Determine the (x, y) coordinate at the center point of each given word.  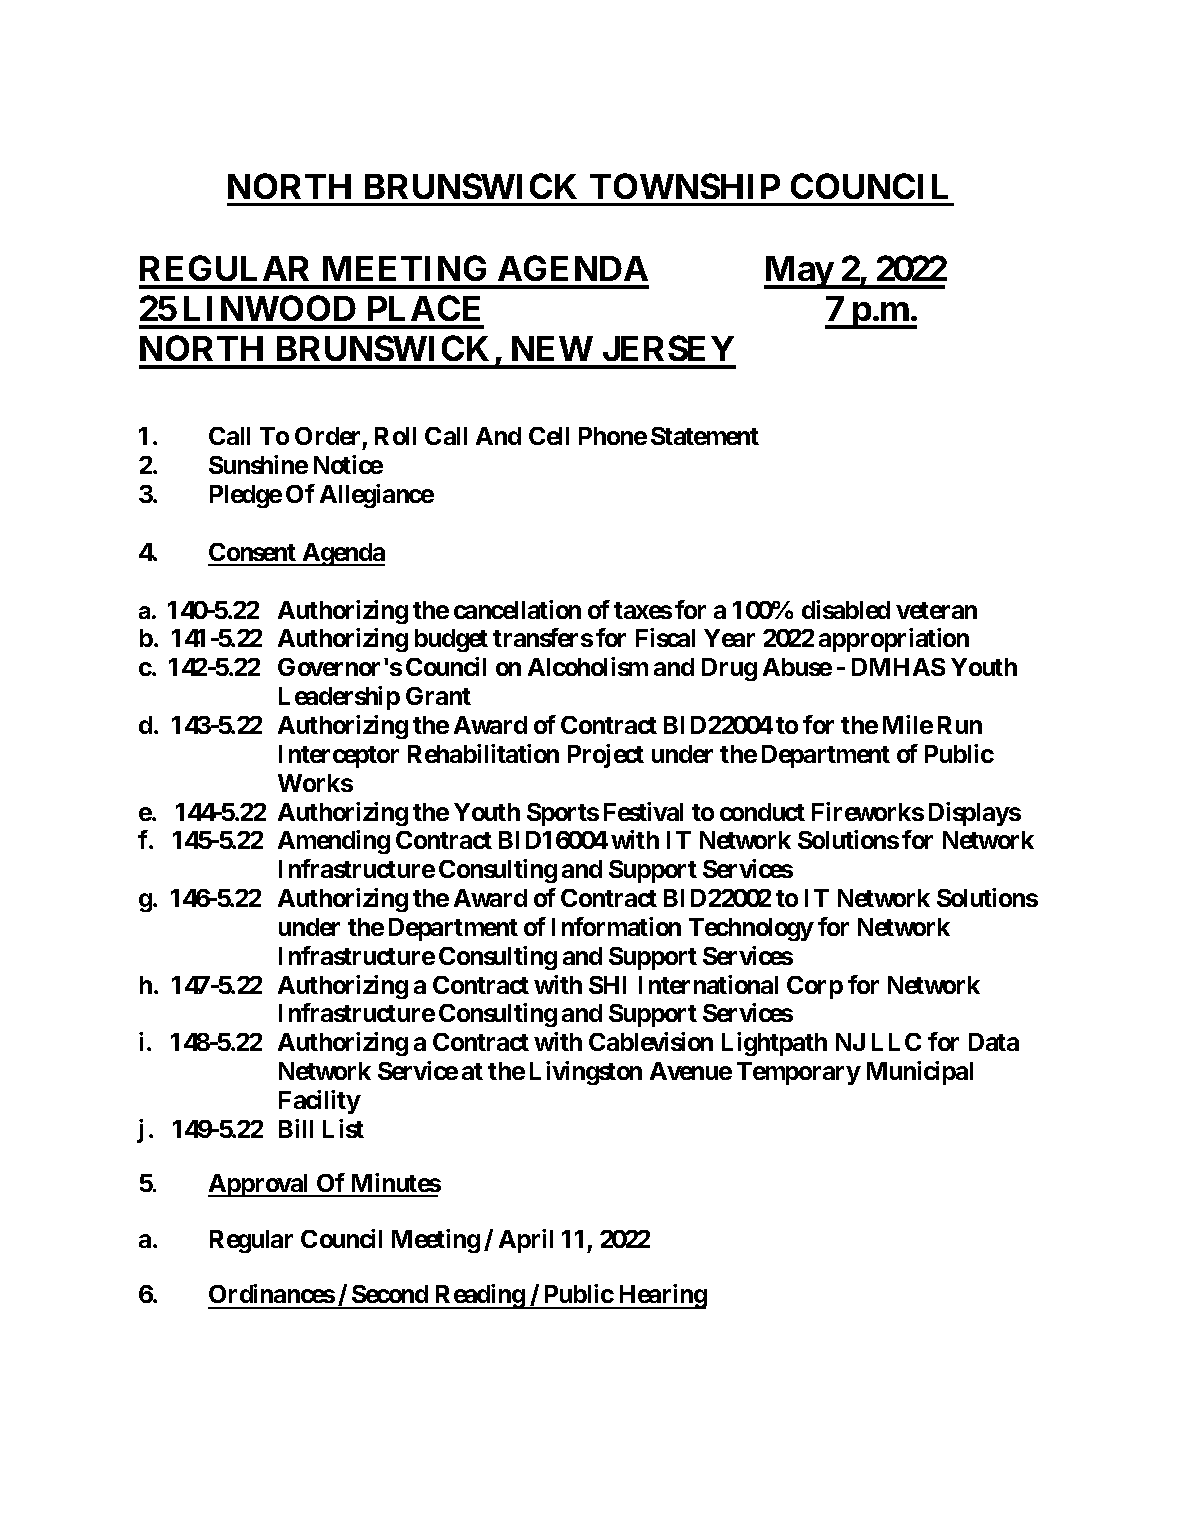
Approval (260, 1185)
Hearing (661, 1296)
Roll (395, 436)
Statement (705, 436)
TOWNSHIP (685, 186)
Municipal (920, 1073)
